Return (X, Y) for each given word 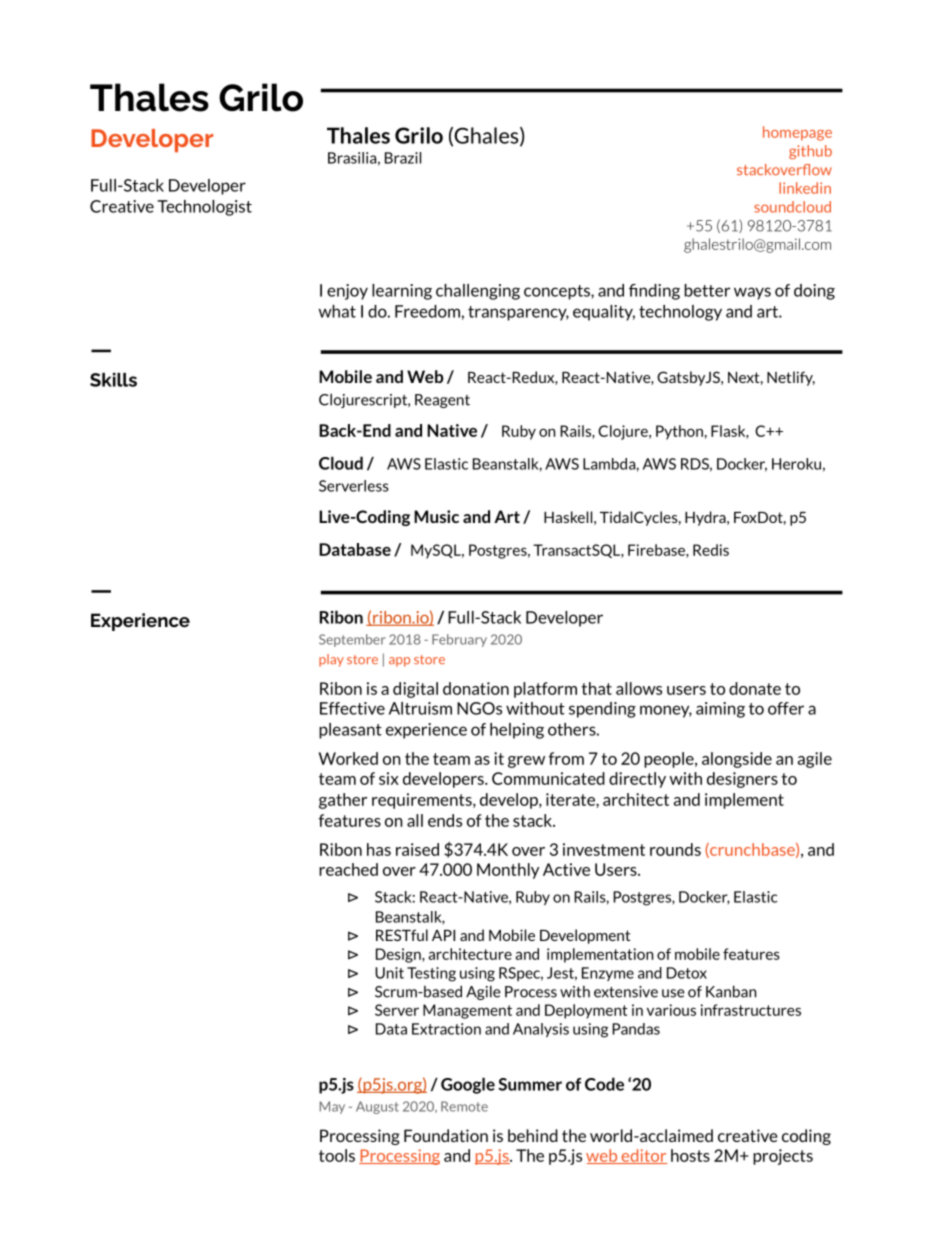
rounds (675, 849)
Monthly (508, 871)
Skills (113, 380)
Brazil (403, 158)
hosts (690, 1155)
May (332, 1107)
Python (679, 432)
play (331, 660)
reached (348, 869)
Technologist (204, 208)
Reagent (442, 401)
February (459, 640)
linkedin (805, 188)
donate (755, 688)
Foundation (446, 1135)
